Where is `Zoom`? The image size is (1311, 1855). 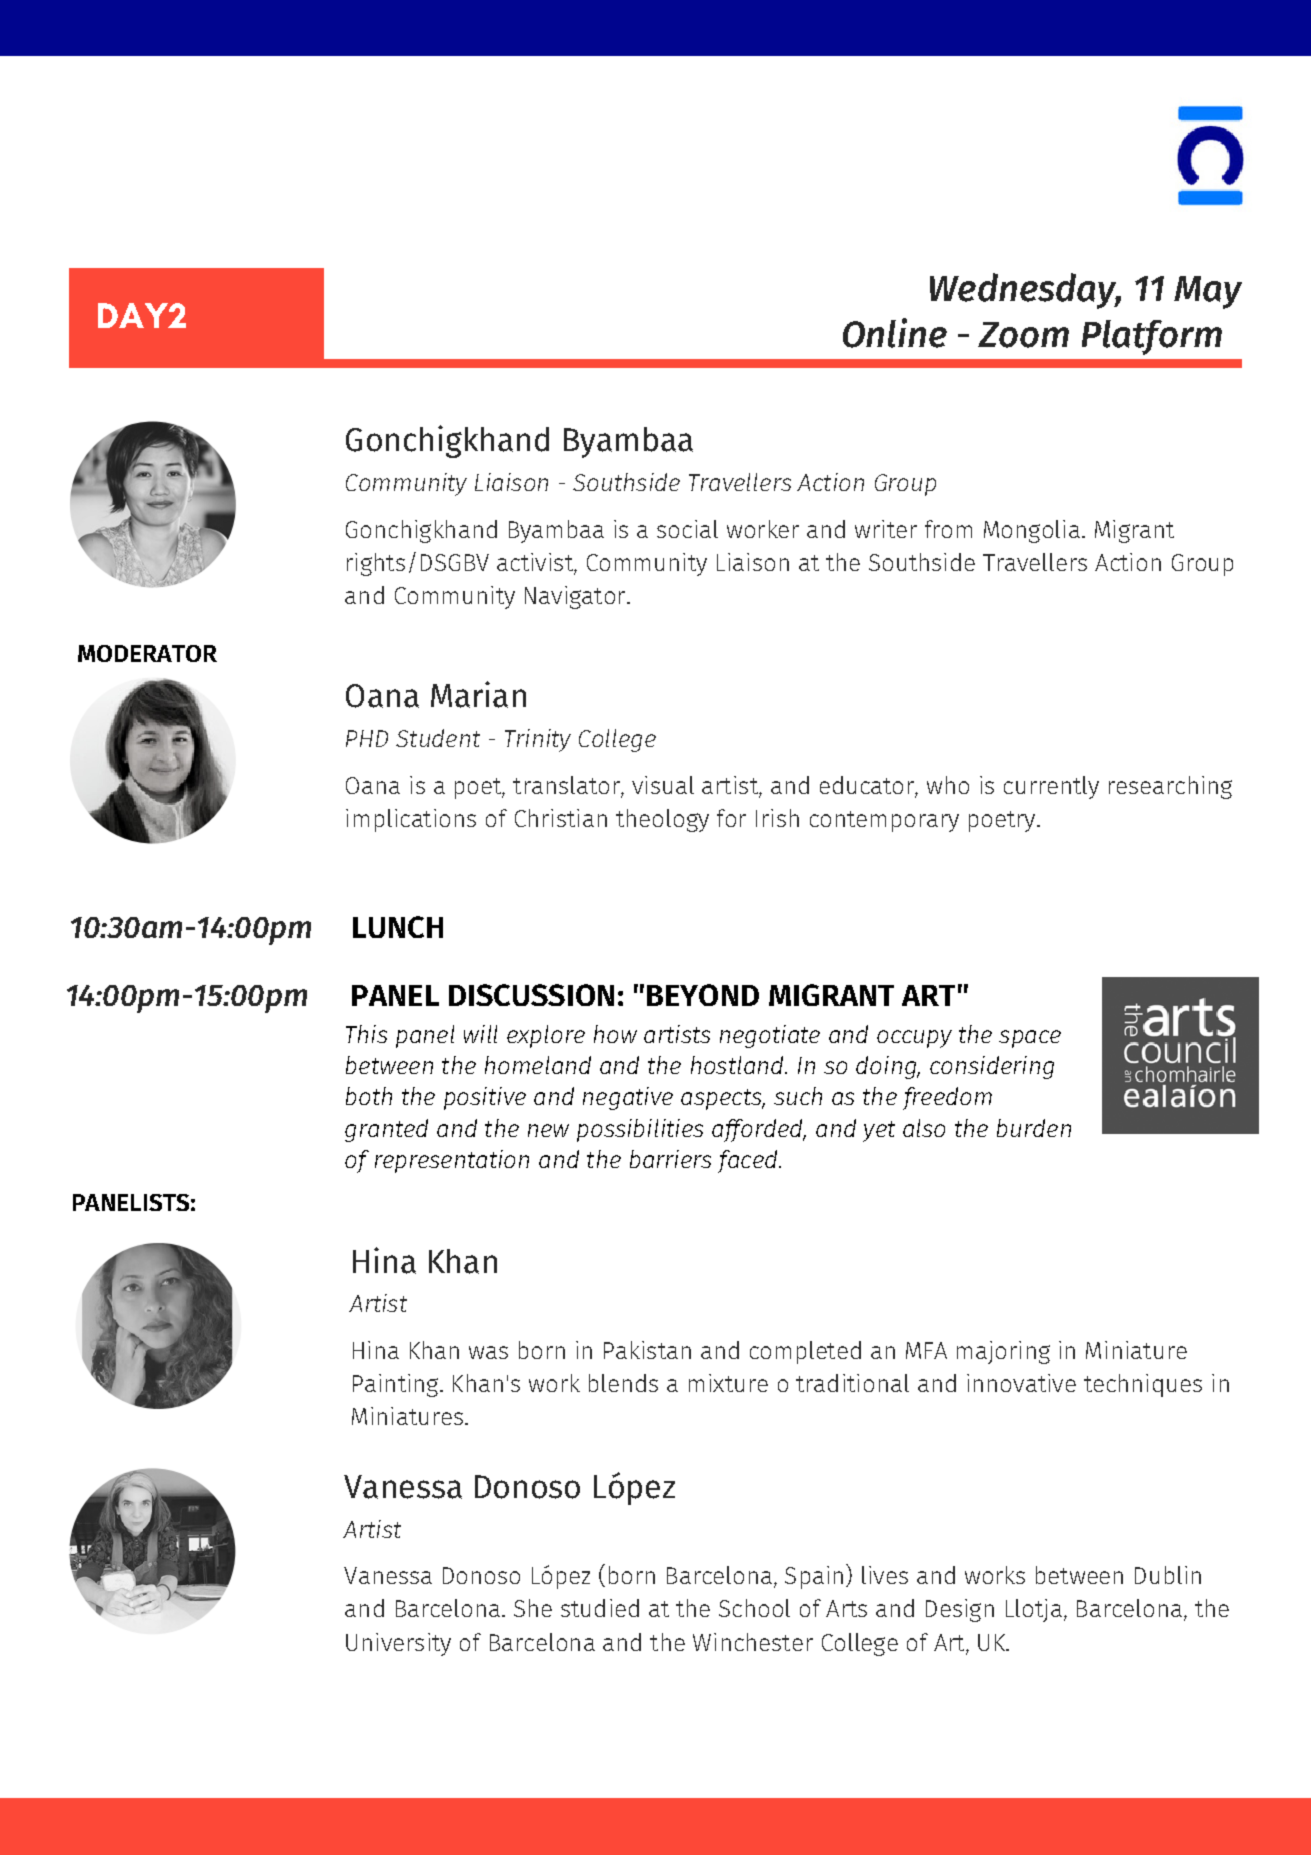 Zoom is located at coordinates (1023, 335).
